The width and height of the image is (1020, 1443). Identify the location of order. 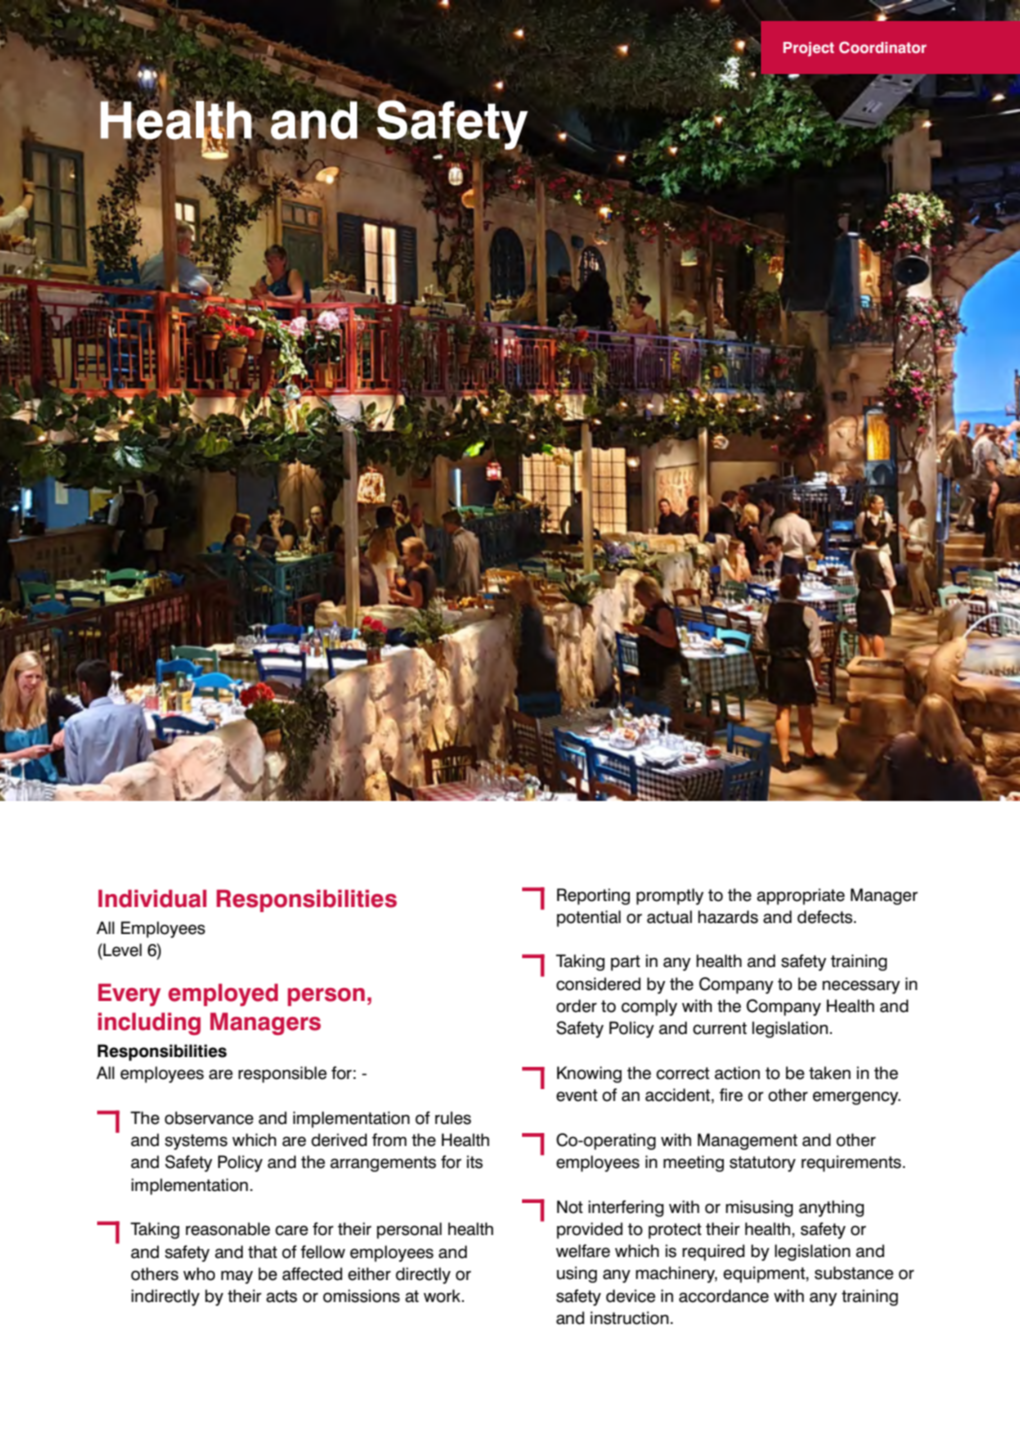
(576, 1006).
